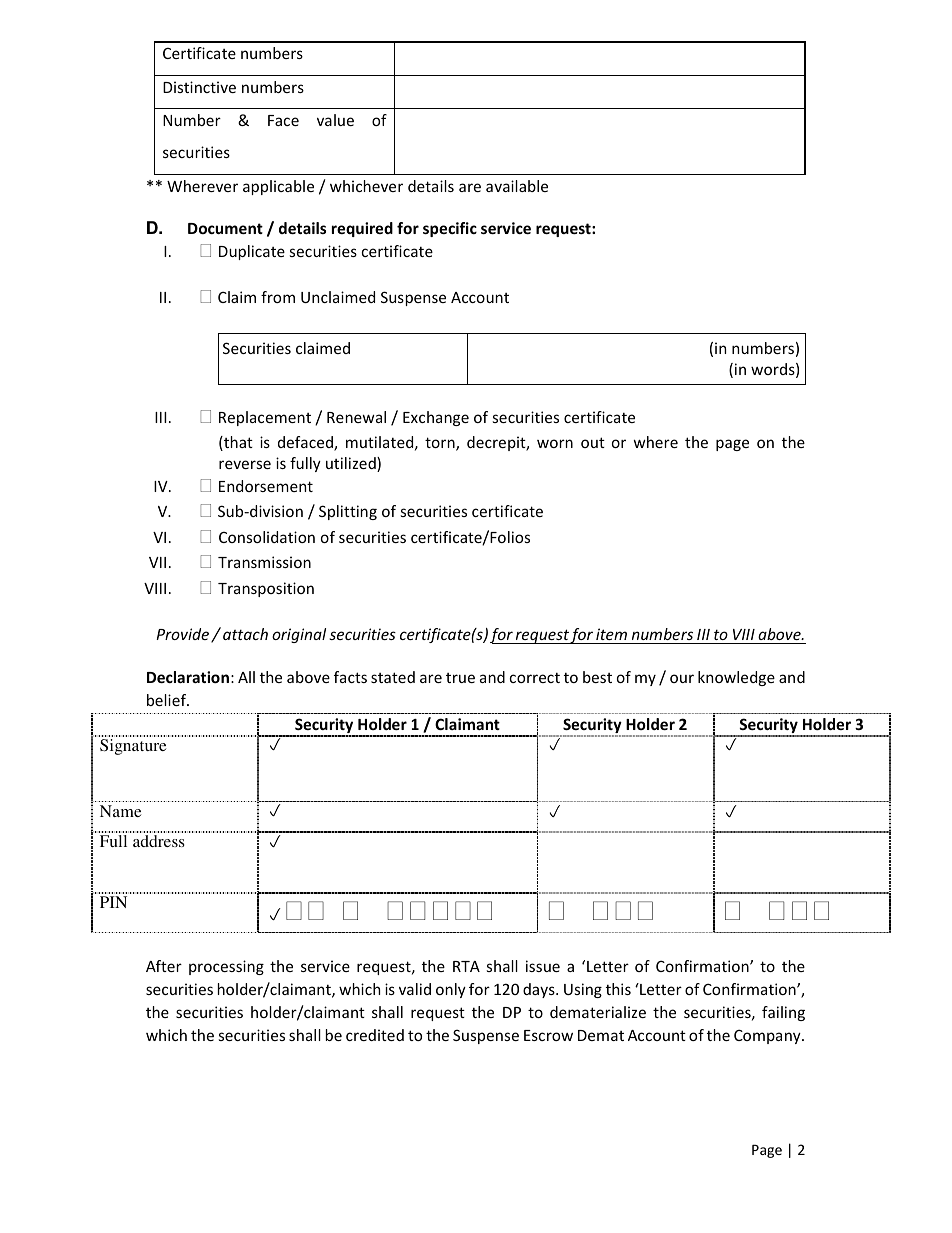  Describe the element at coordinates (113, 902) in the screenshot. I see `PIN` at that location.
